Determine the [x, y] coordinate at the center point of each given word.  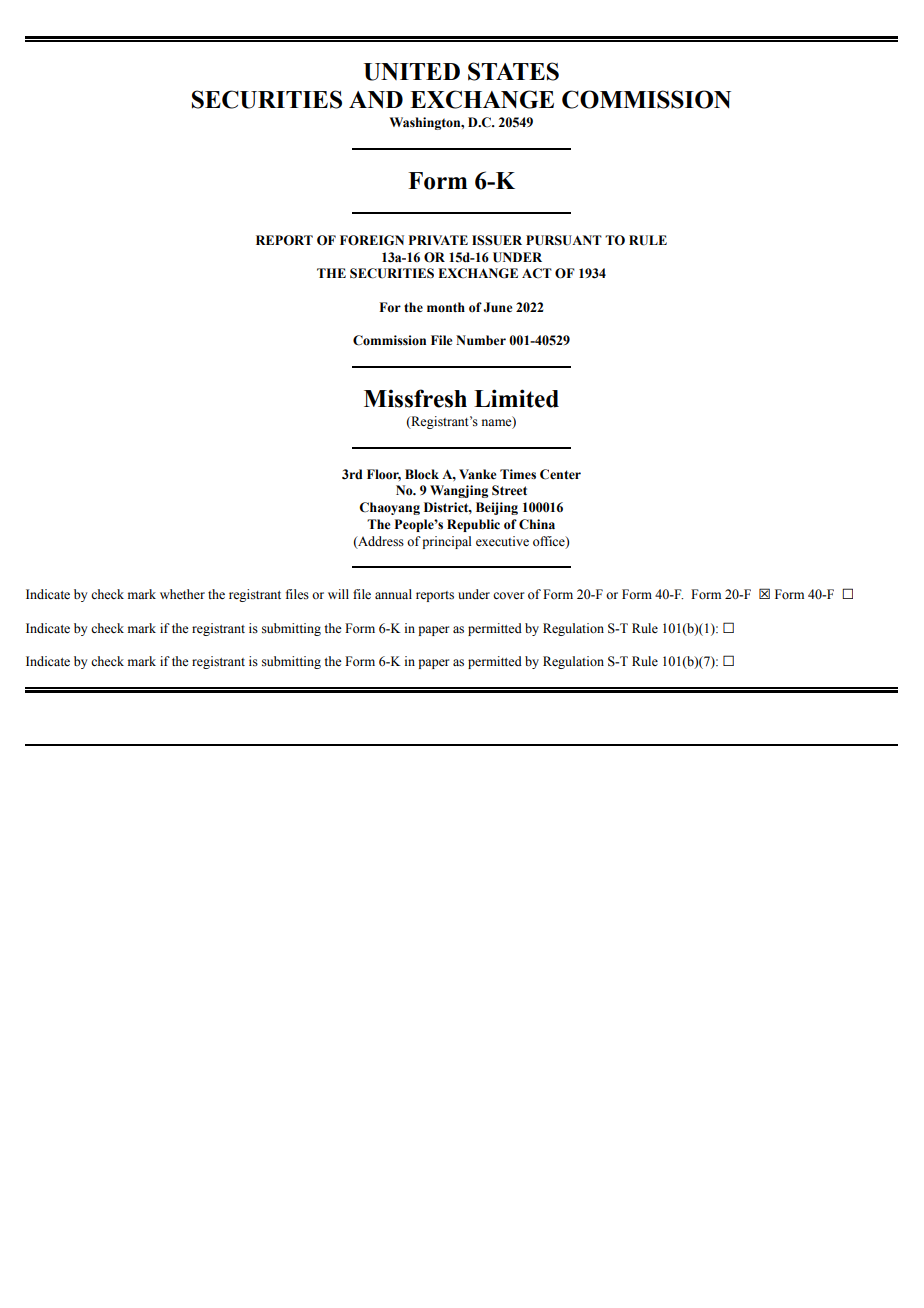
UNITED [412, 72]
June [497, 307]
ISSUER [497, 240]
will [338, 594]
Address [380, 542]
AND [376, 100]
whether [182, 594]
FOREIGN [372, 240]
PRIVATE [438, 240]
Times [518, 474]
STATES [513, 71]
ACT [537, 273]
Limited [516, 398]
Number [481, 340]
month [446, 307]
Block [422, 474]
